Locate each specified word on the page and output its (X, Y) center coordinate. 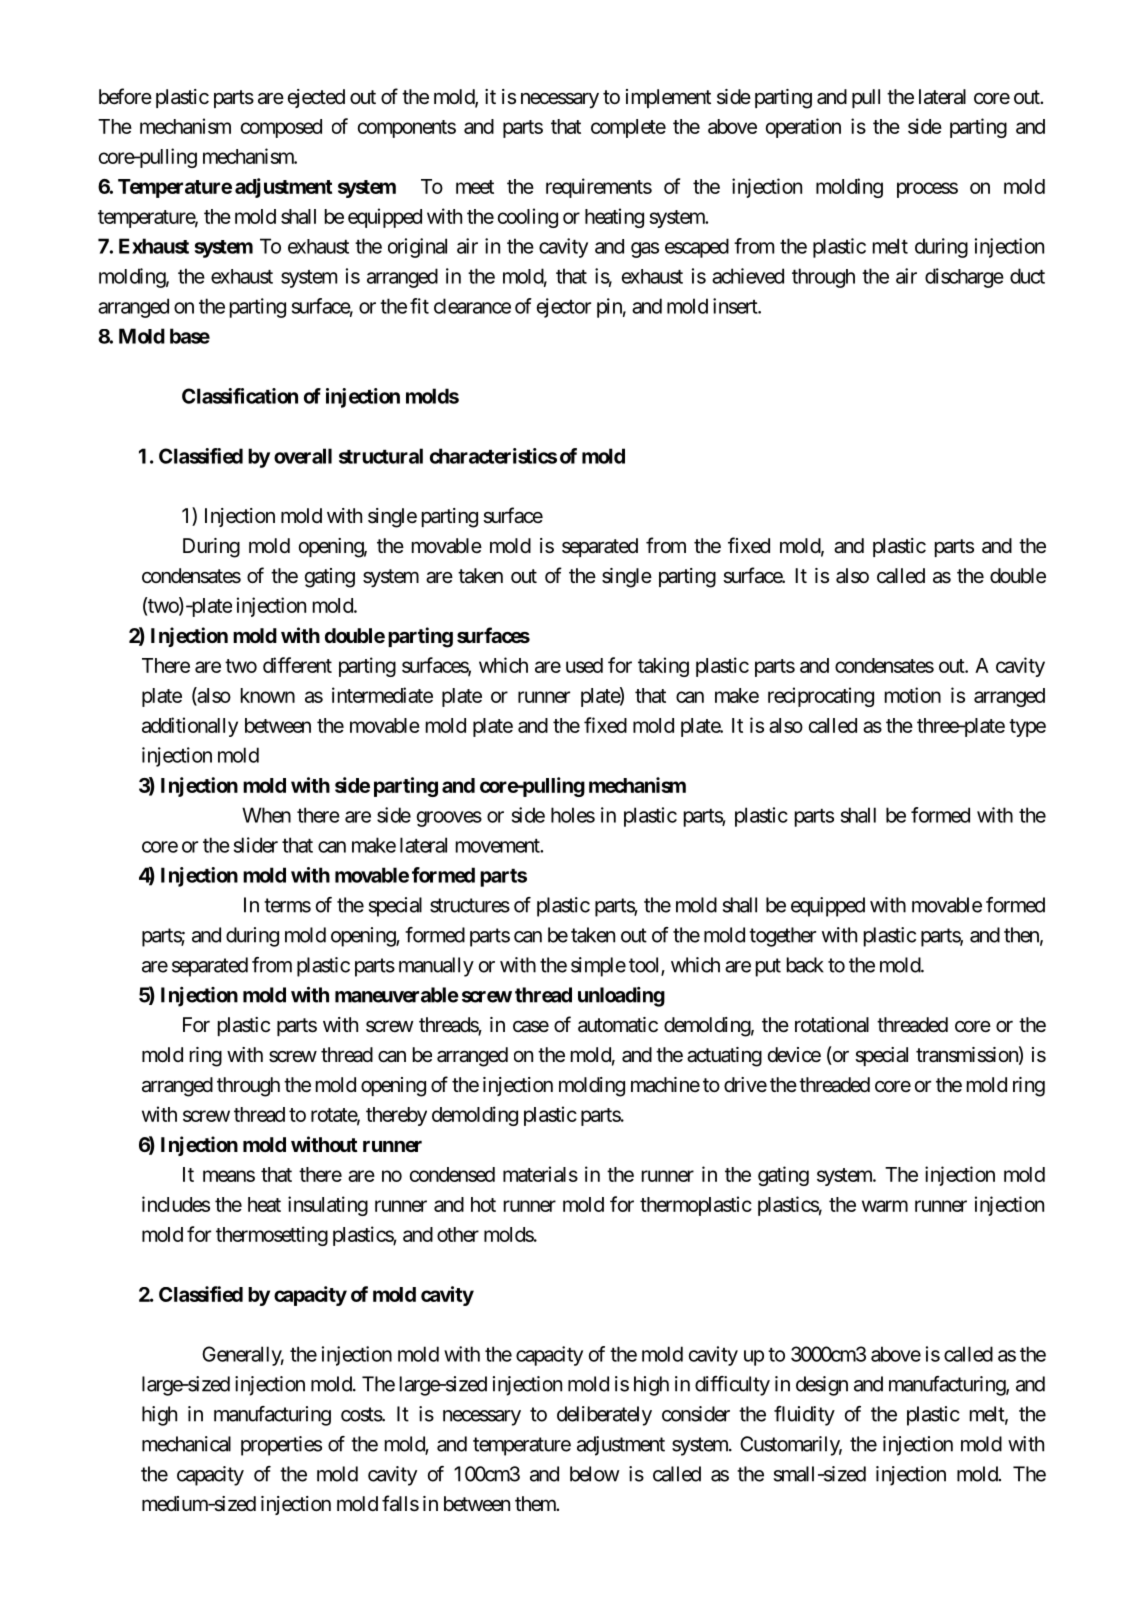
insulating (328, 1206)
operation (803, 128)
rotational (832, 1025)
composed (281, 128)
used (584, 665)
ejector (564, 308)
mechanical (186, 1444)
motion (913, 695)
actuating (724, 1057)
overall (303, 456)
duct (1027, 276)
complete (628, 128)
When (266, 815)
